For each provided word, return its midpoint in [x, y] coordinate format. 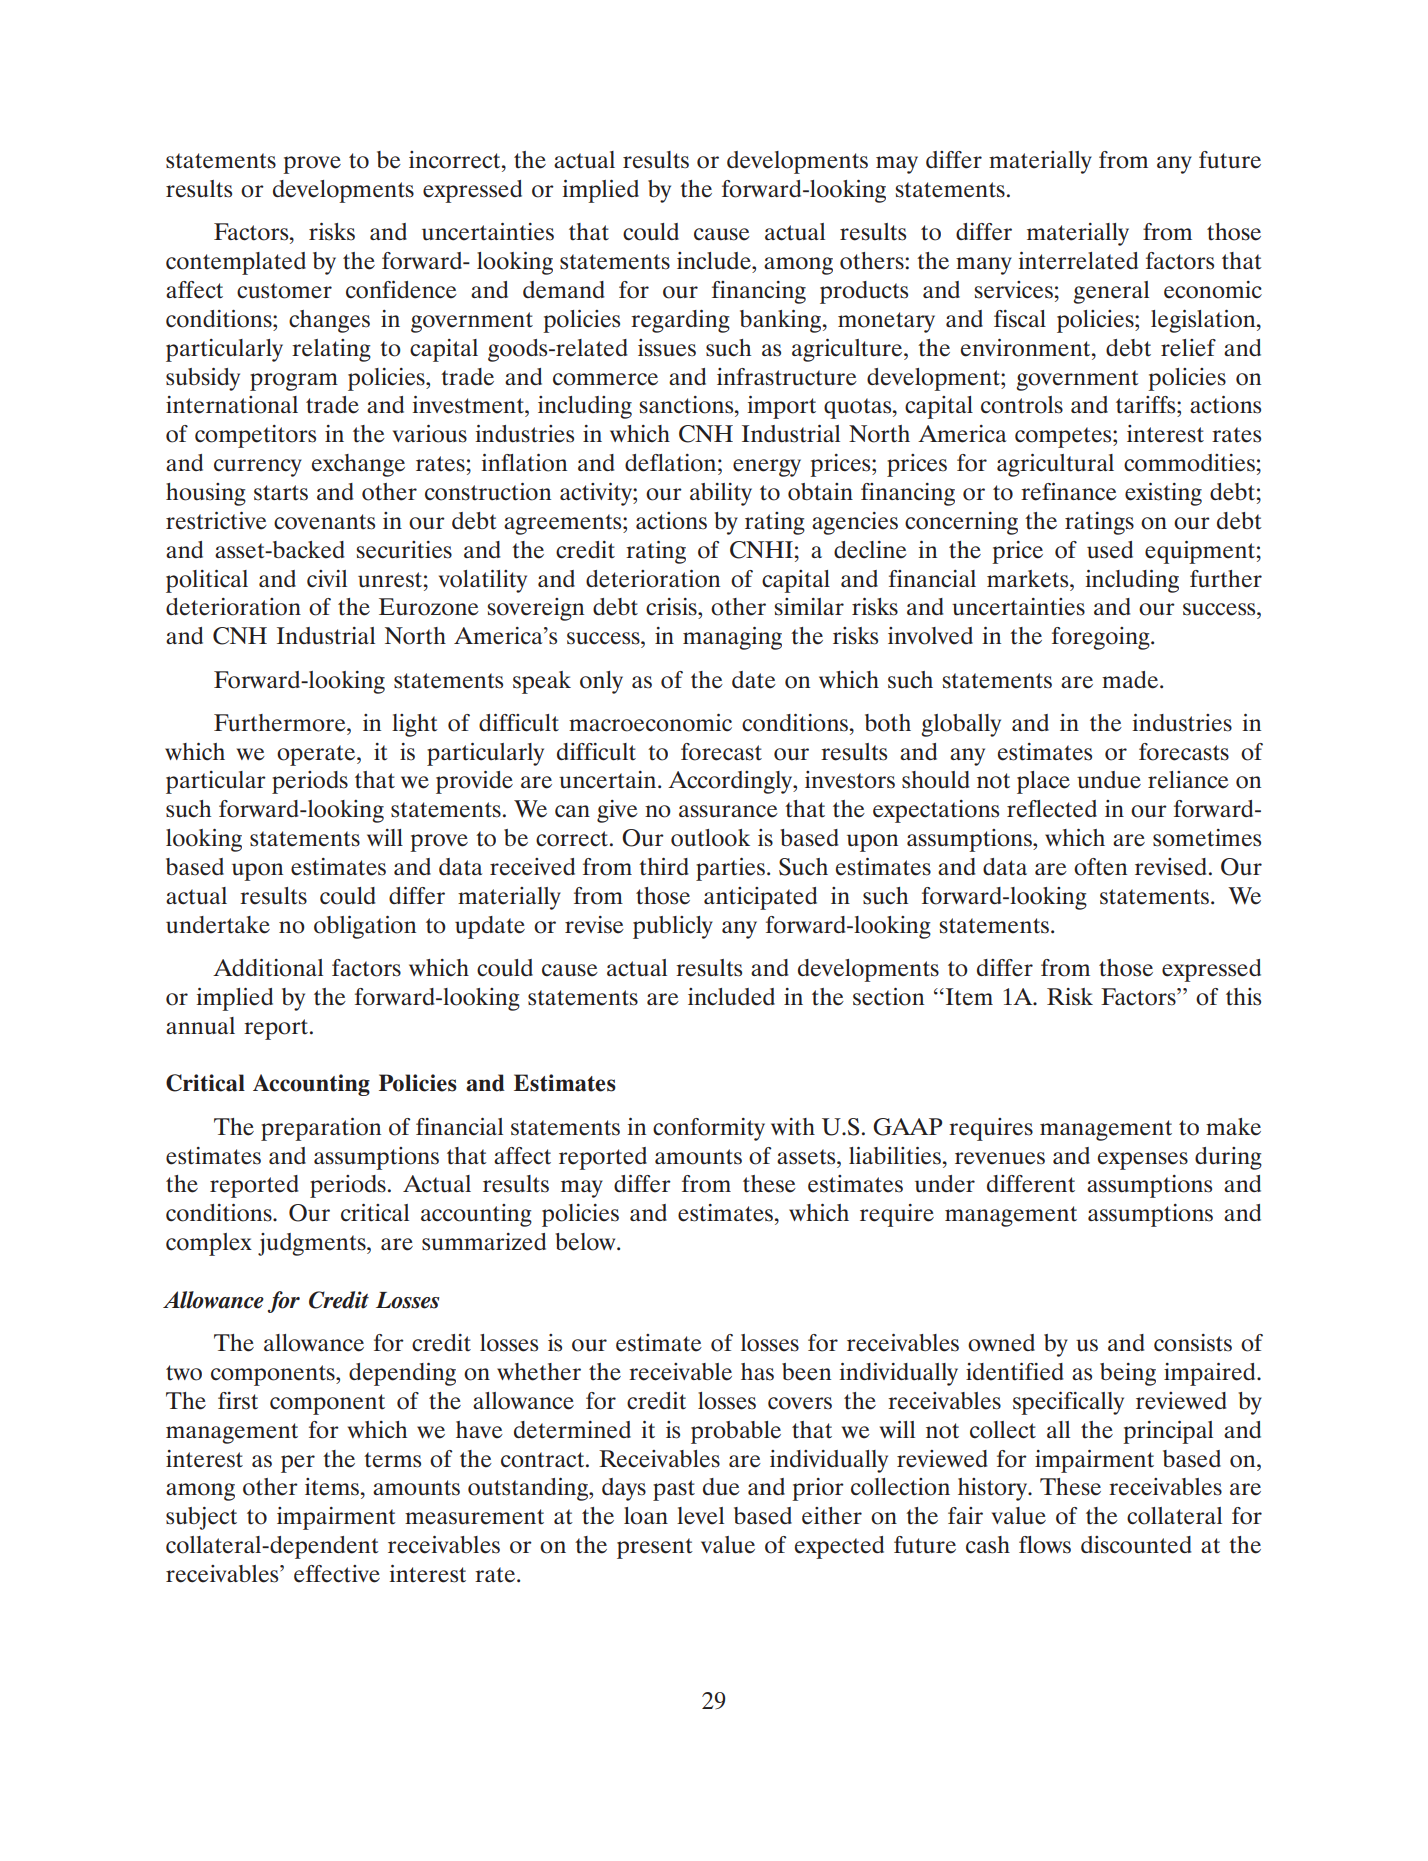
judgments [313, 1244]
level [700, 1516]
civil [327, 579]
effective [337, 1574]
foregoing [1102, 638]
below [586, 1242]
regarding [680, 321]
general [1111, 292]
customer [284, 291]
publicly [673, 927]
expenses [1143, 1161]
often [1100, 867]
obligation [365, 927]
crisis [672, 607]
